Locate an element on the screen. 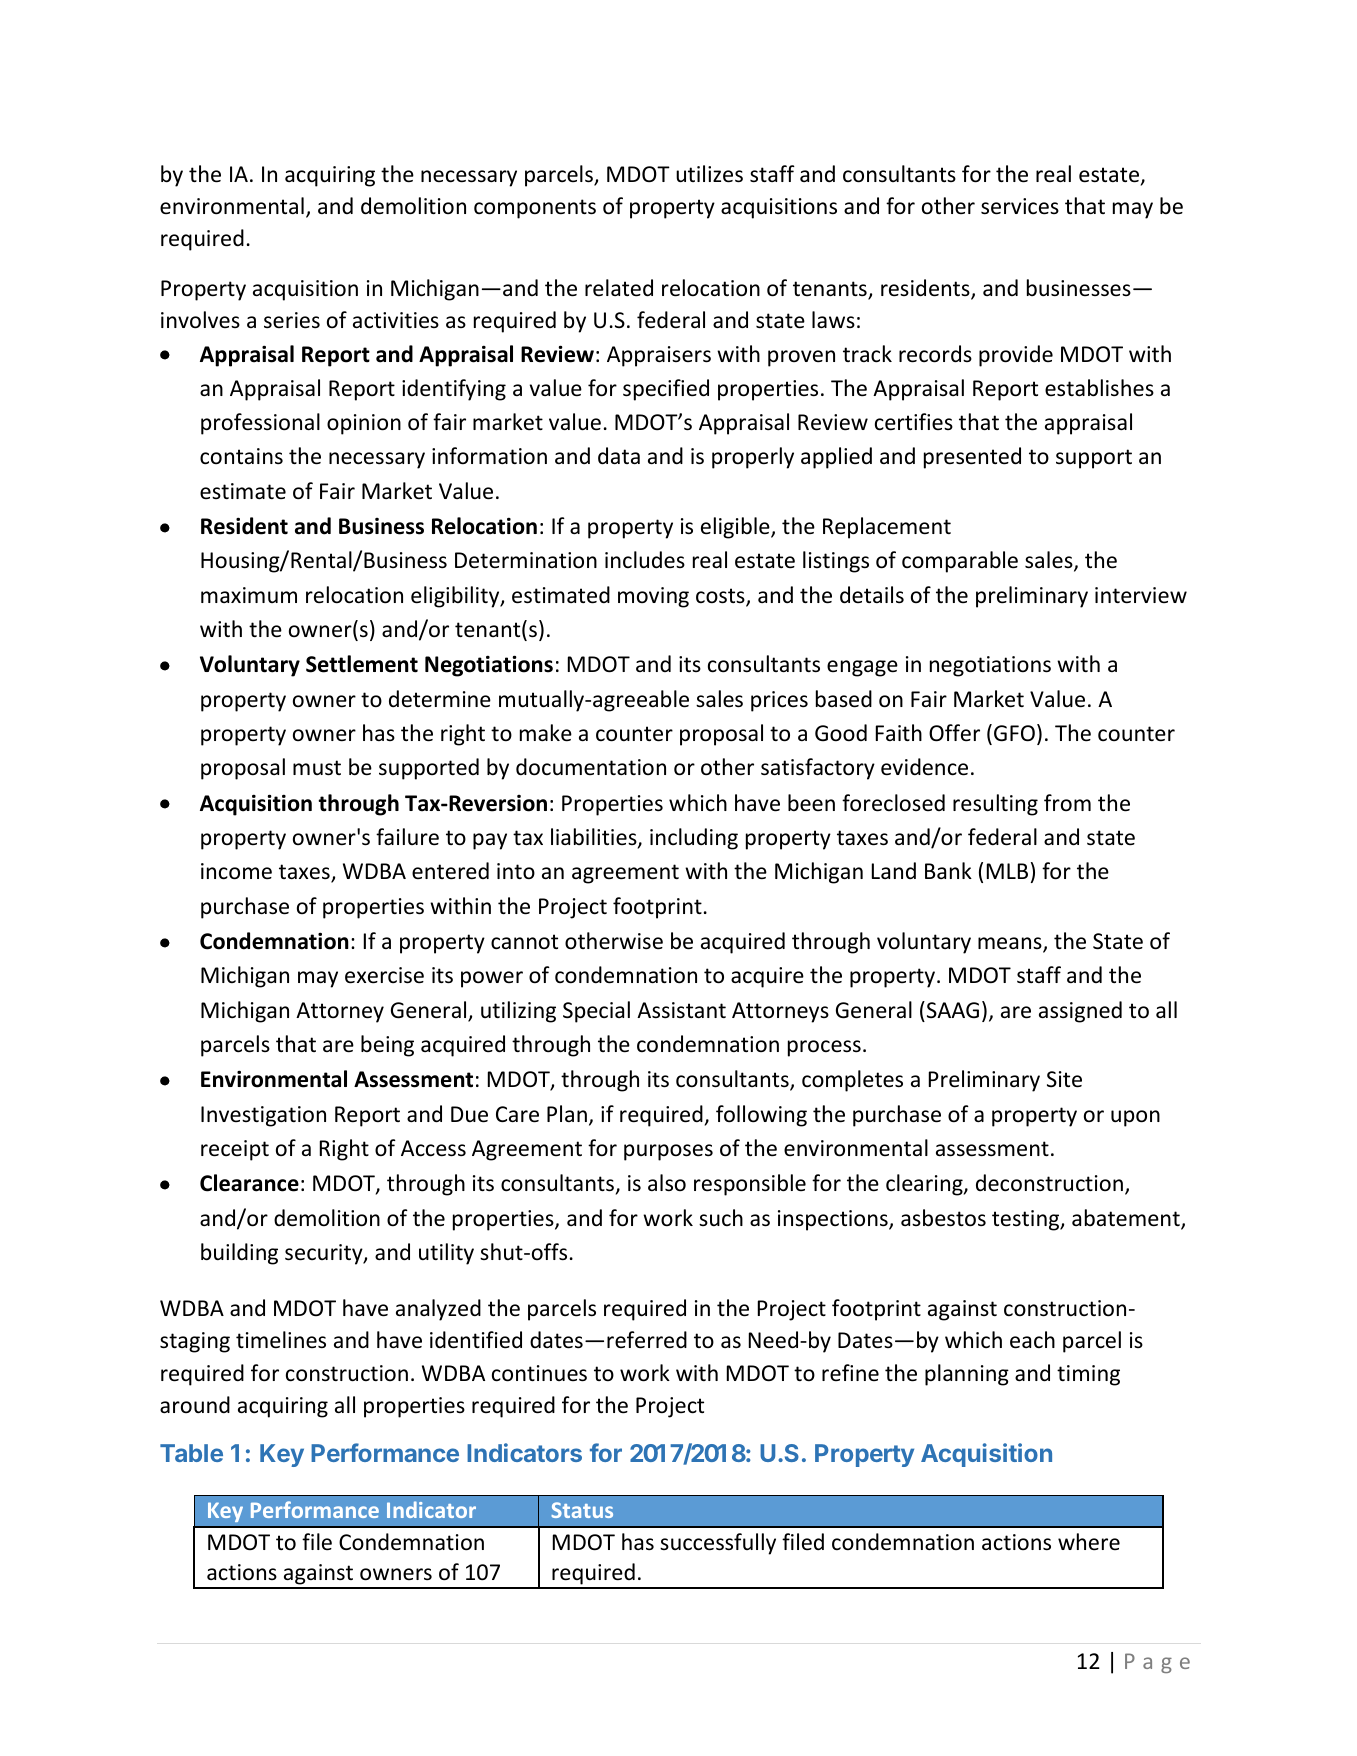 The width and height of the screenshot is (1357, 1756). Table is located at coordinates (191, 1453).
